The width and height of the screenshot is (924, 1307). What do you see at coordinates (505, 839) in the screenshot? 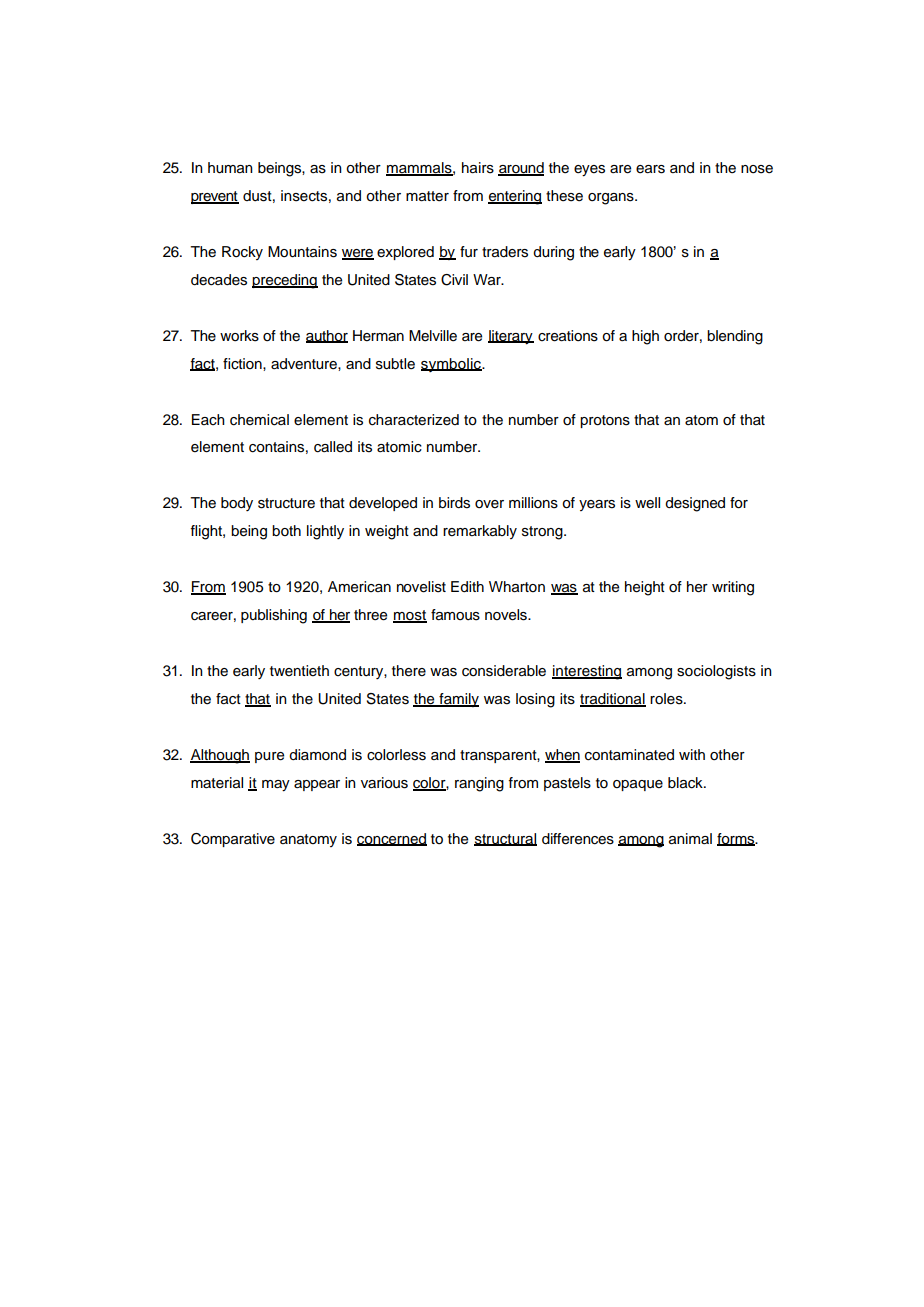
I see `structural` at bounding box center [505, 839].
